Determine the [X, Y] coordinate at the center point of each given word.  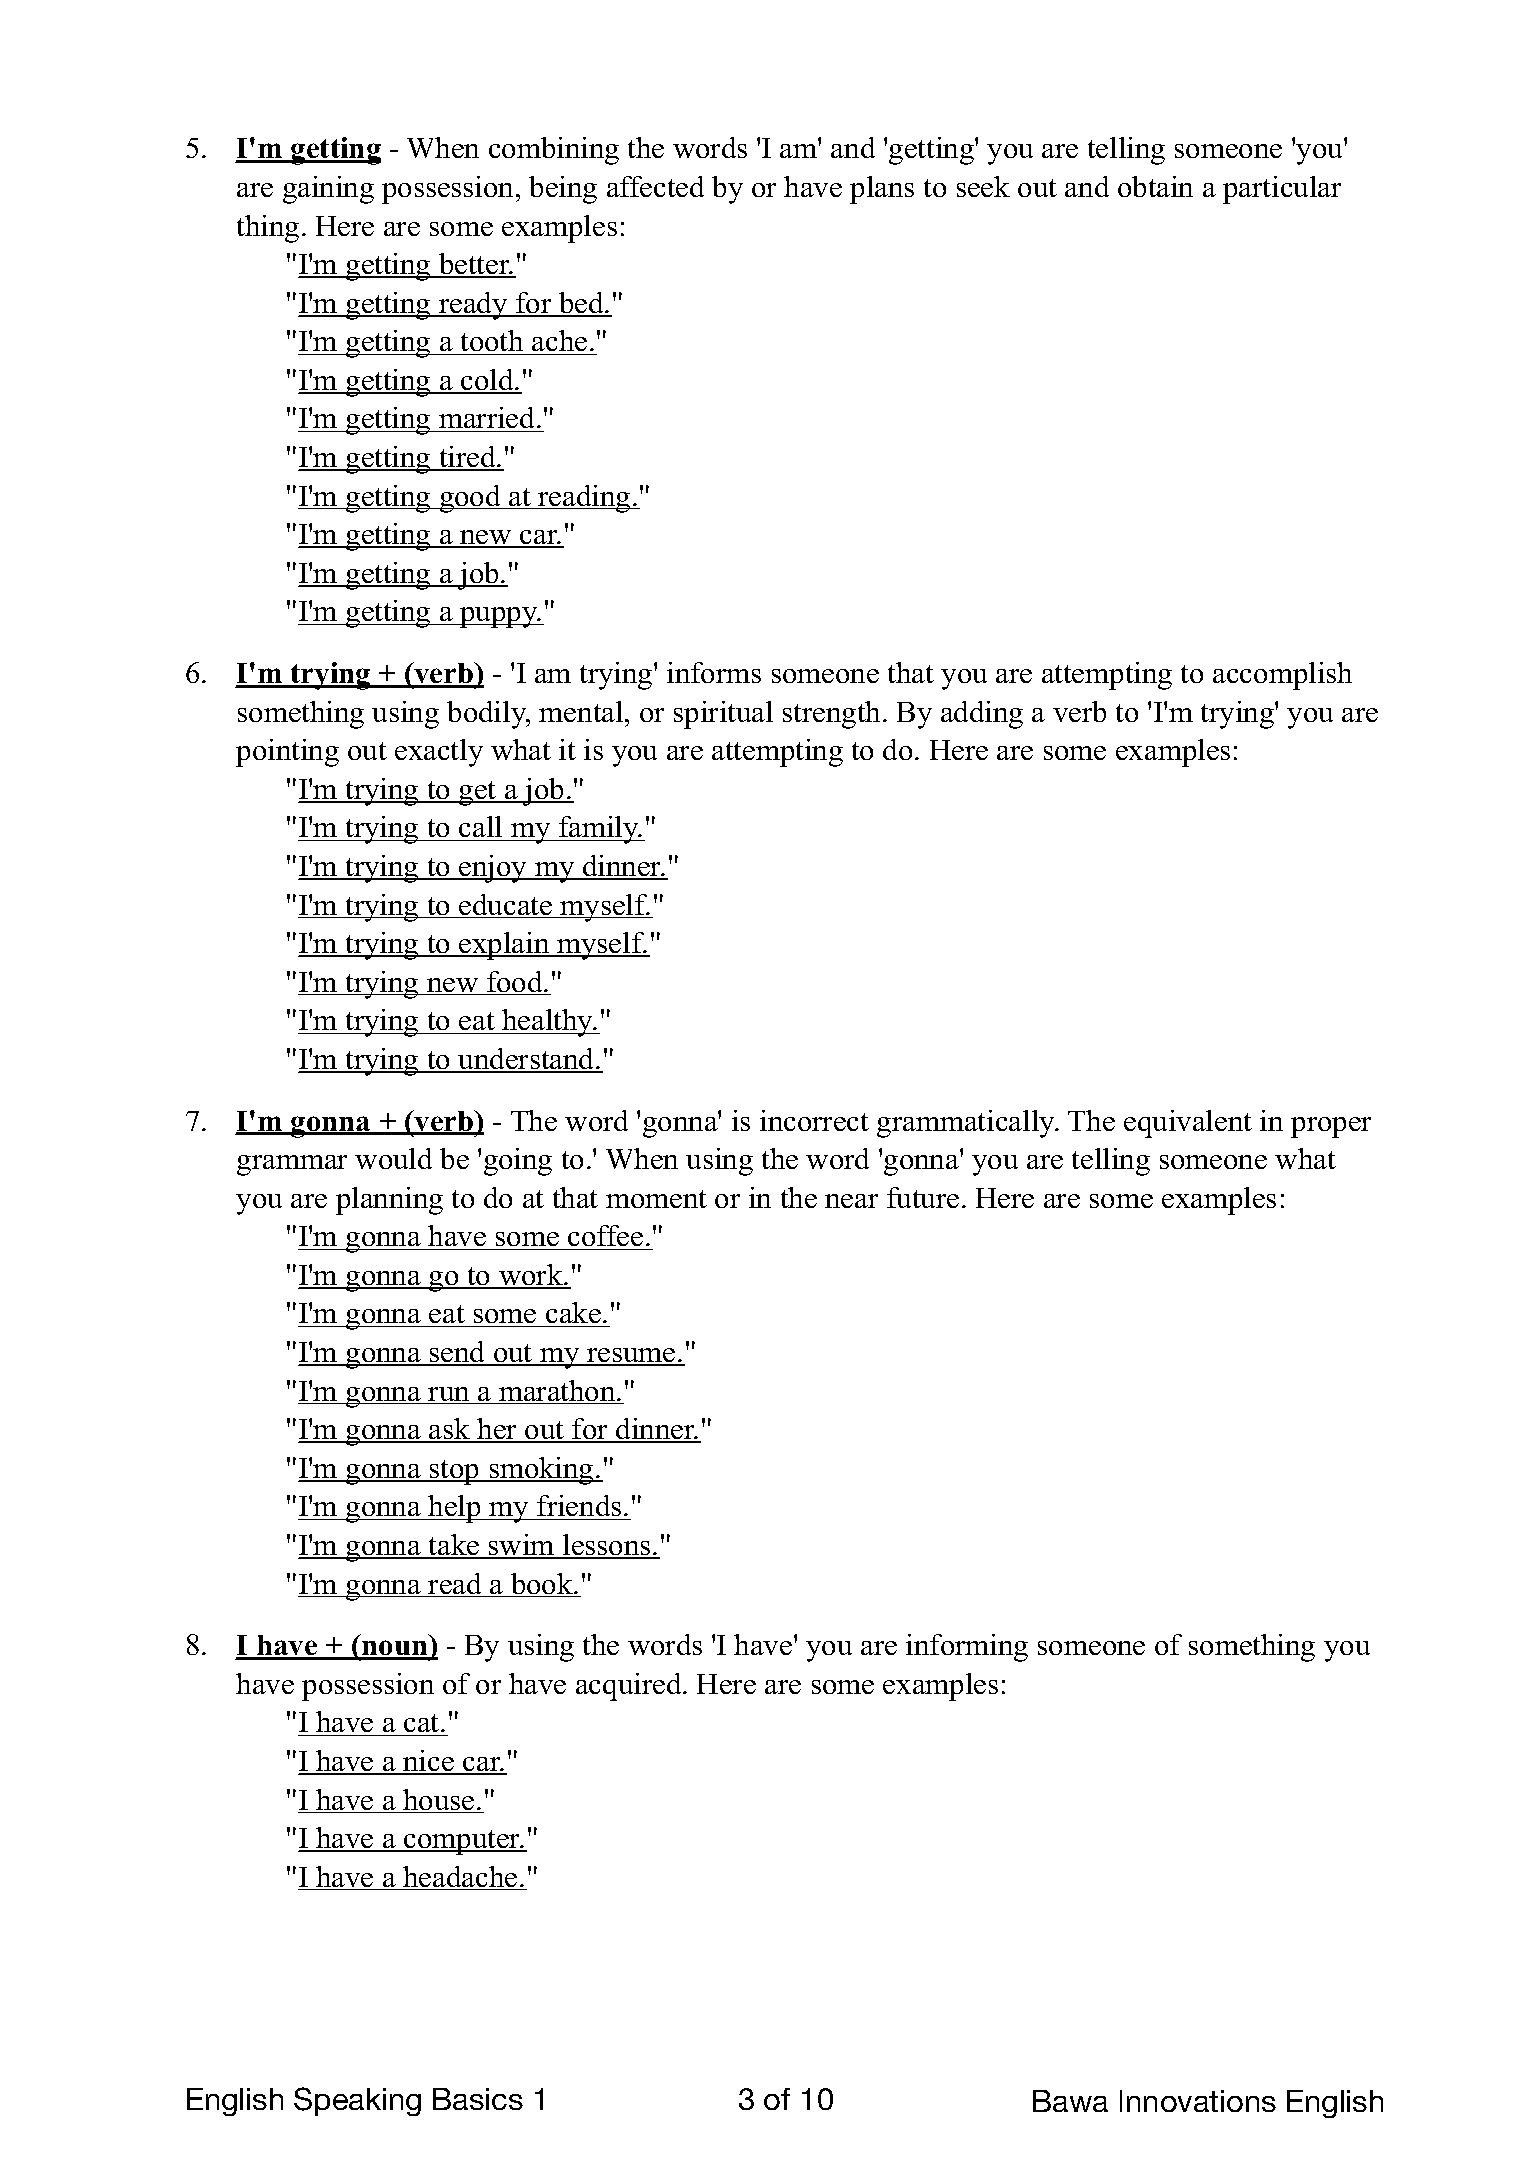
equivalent [1188, 1124]
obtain [1155, 186]
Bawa [1070, 2101]
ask [450, 1430]
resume [631, 1356]
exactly [439, 753]
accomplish [1282, 676]
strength [831, 715]
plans [882, 190]
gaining [328, 190]
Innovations [1198, 2101]
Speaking [357, 2101]
